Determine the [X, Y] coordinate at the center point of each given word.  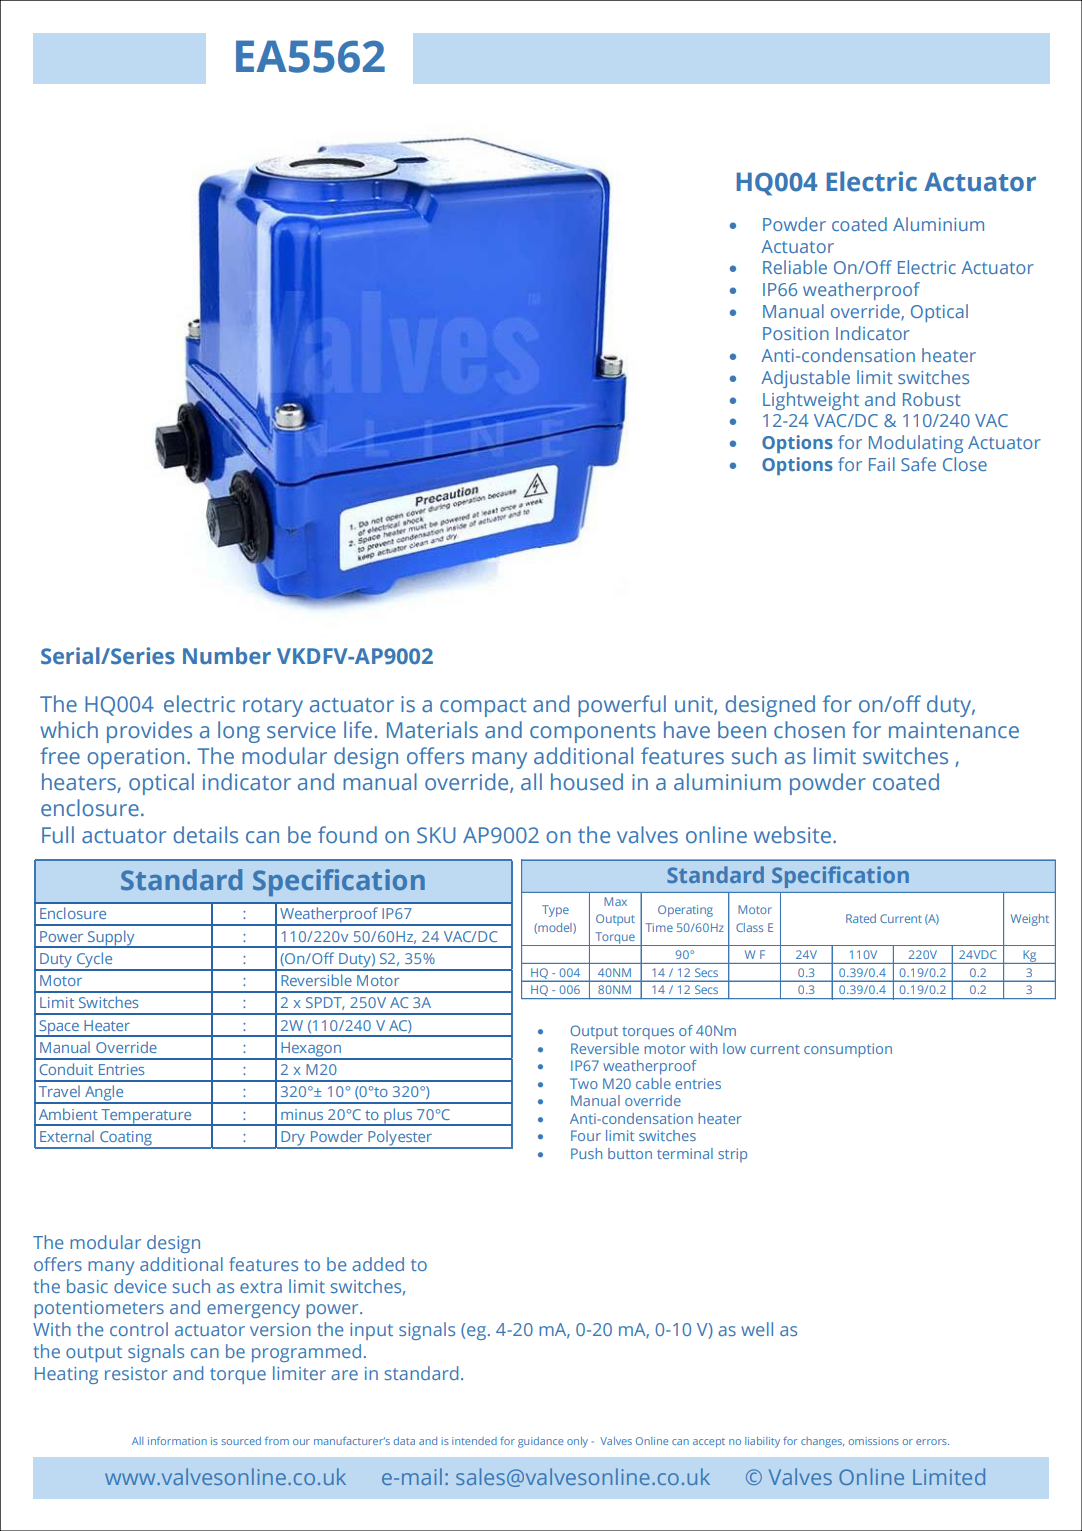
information [177, 1441]
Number [227, 656]
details [205, 835]
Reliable [795, 267]
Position [796, 333]
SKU [436, 835]
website [792, 835]
